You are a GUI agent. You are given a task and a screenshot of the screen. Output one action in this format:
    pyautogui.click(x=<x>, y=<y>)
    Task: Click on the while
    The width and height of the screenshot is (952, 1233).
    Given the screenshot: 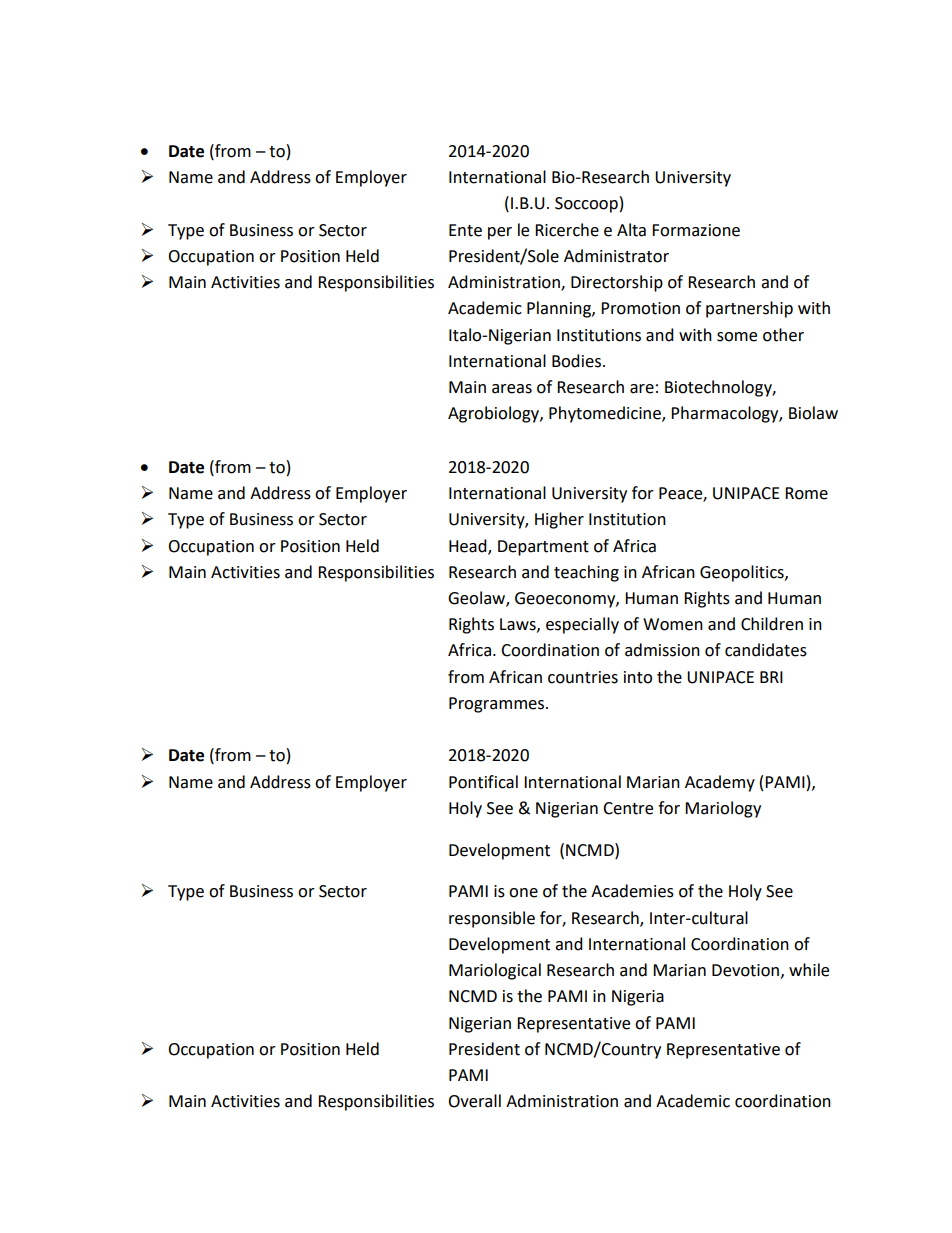 What is the action you would take?
    pyautogui.click(x=809, y=970)
